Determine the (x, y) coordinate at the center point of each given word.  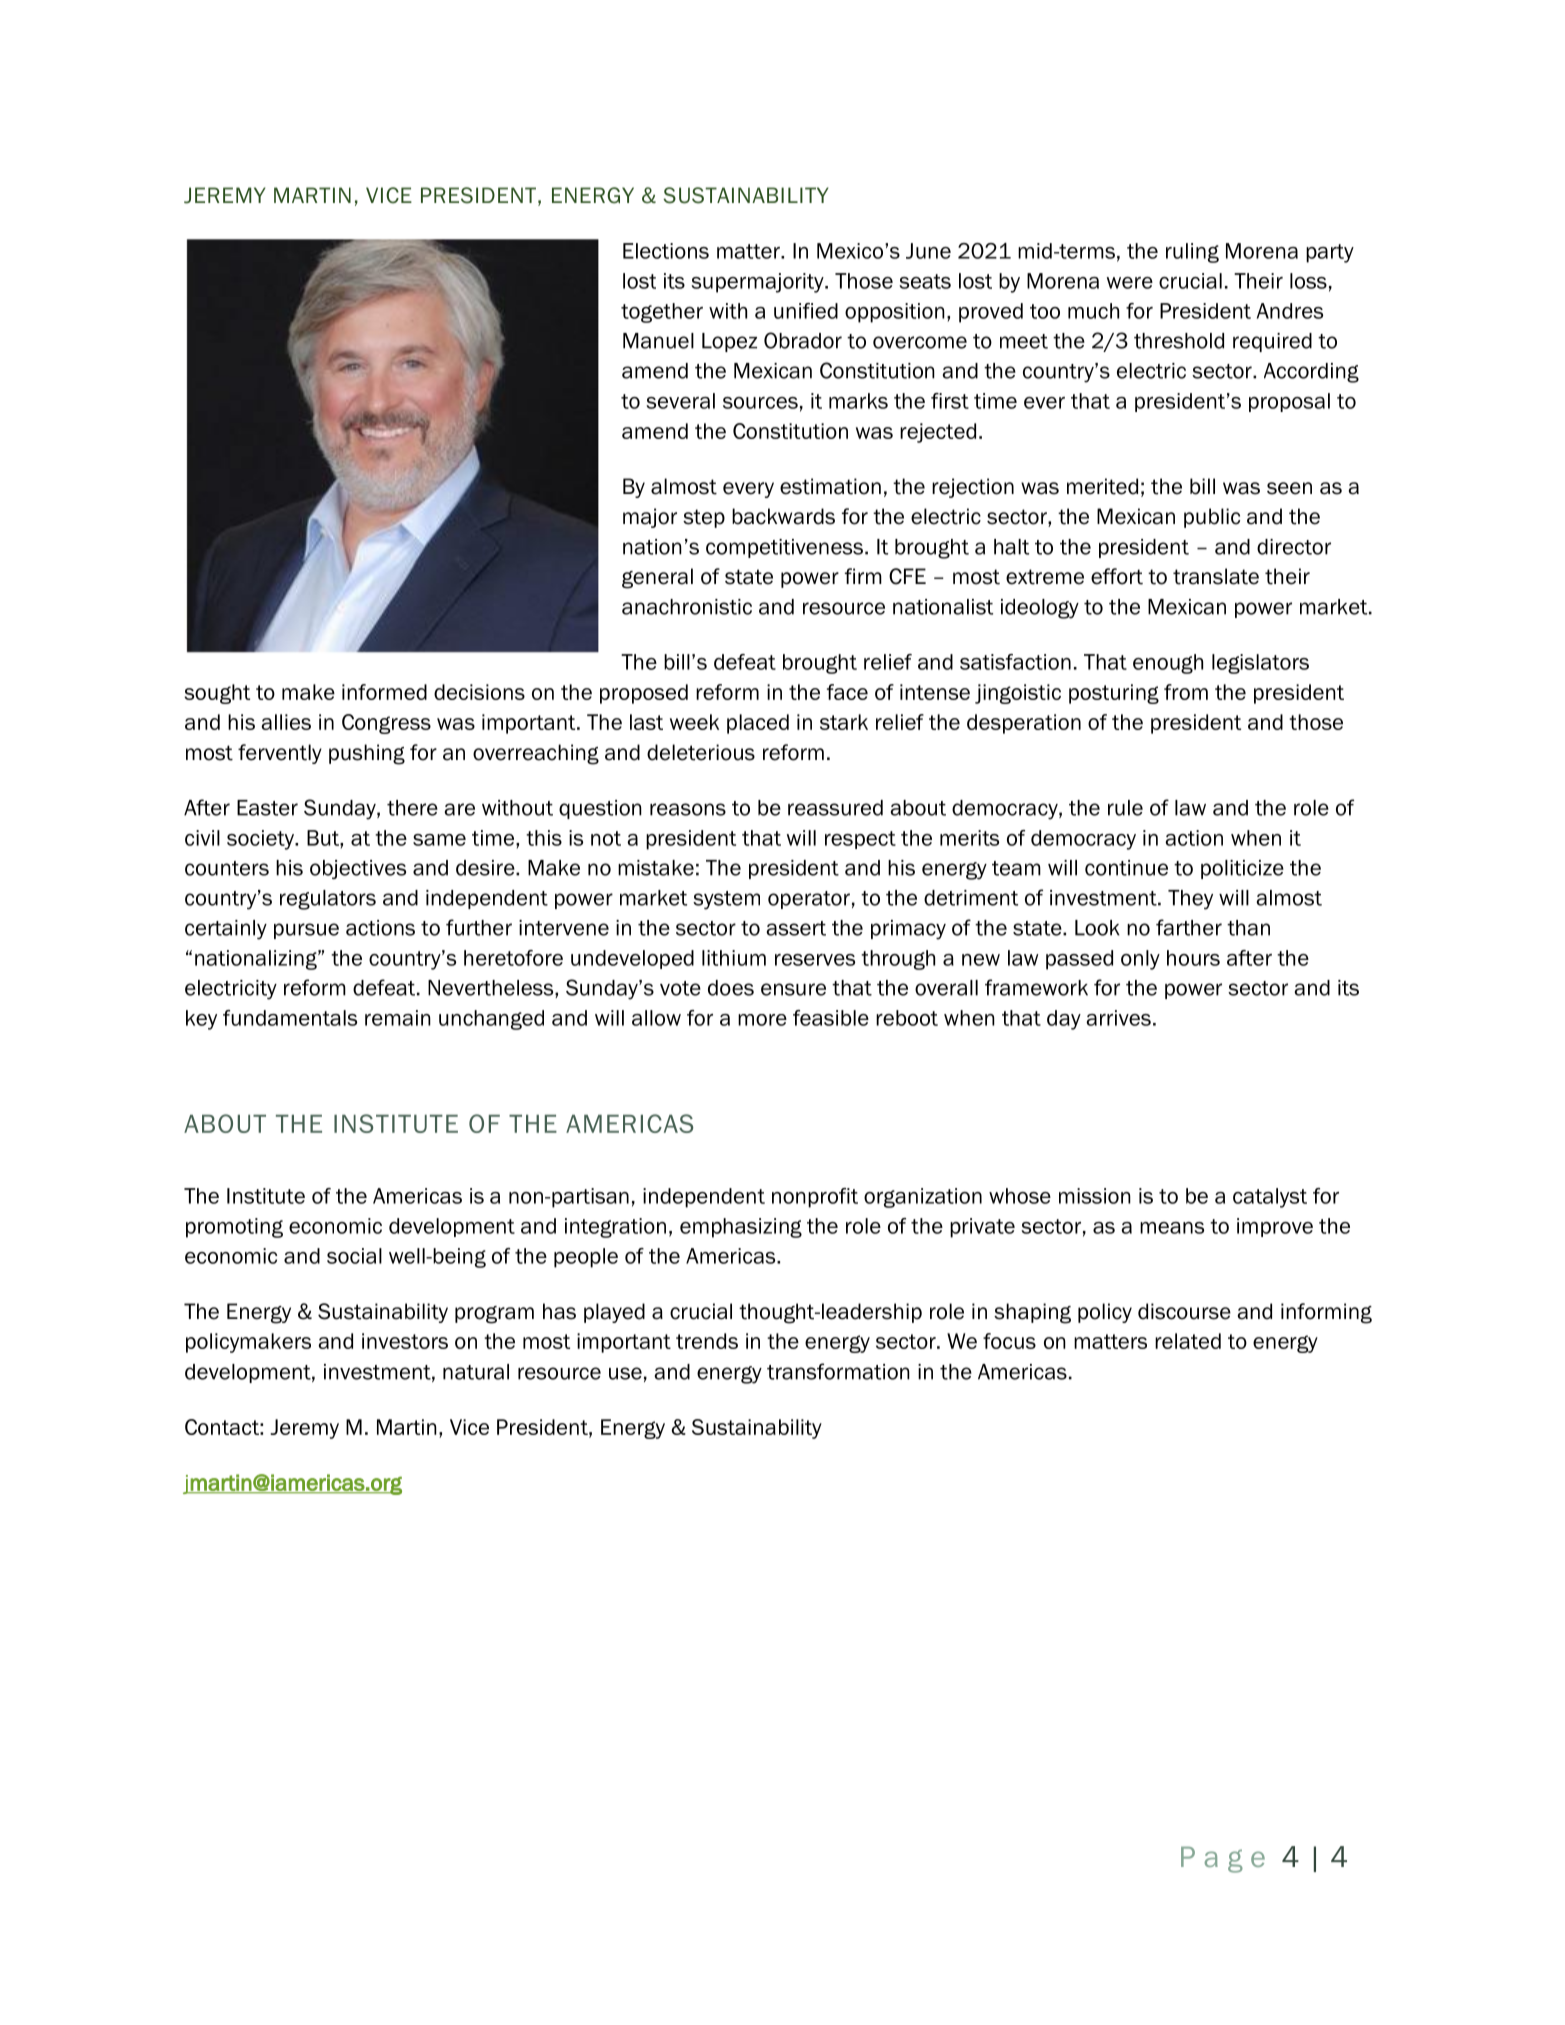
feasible (831, 1018)
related (1188, 1341)
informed (384, 692)
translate (1216, 576)
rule (1125, 808)
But (324, 838)
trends (707, 1341)
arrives (1118, 1018)
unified (806, 311)
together (662, 313)
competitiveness (784, 548)
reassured (835, 808)
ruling (1192, 253)
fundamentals (290, 1018)
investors (405, 1341)
